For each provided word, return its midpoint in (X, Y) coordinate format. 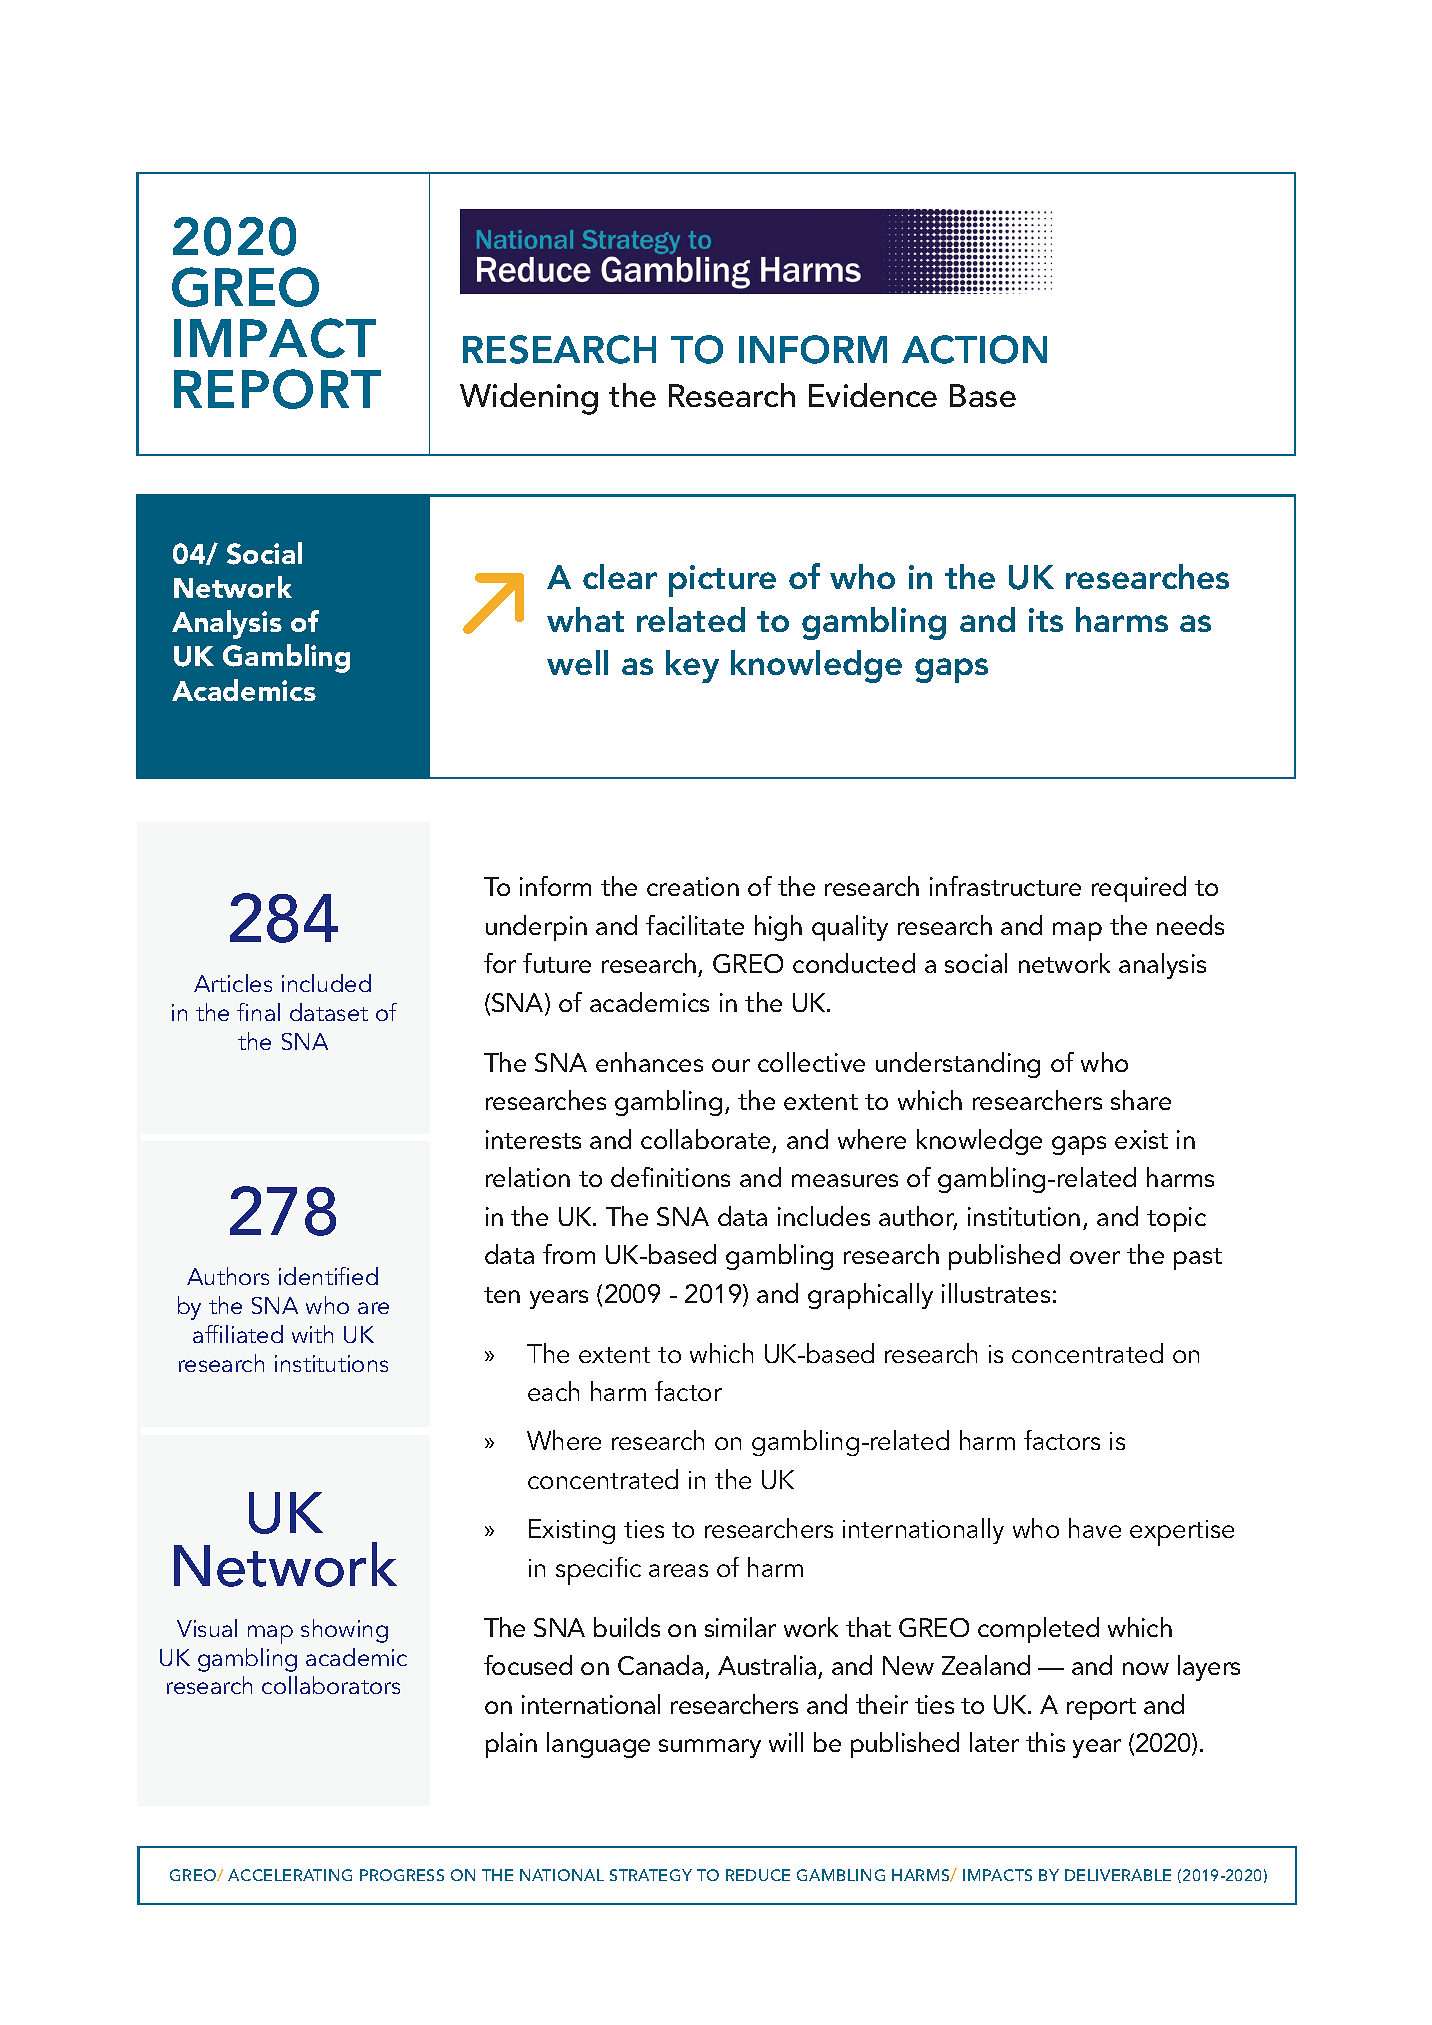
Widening (529, 399)
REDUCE (758, 1875)
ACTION (974, 349)
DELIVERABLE (1118, 1875)
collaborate (705, 1139)
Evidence (873, 395)
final (258, 1012)
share (1141, 1100)
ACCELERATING (290, 1875)
